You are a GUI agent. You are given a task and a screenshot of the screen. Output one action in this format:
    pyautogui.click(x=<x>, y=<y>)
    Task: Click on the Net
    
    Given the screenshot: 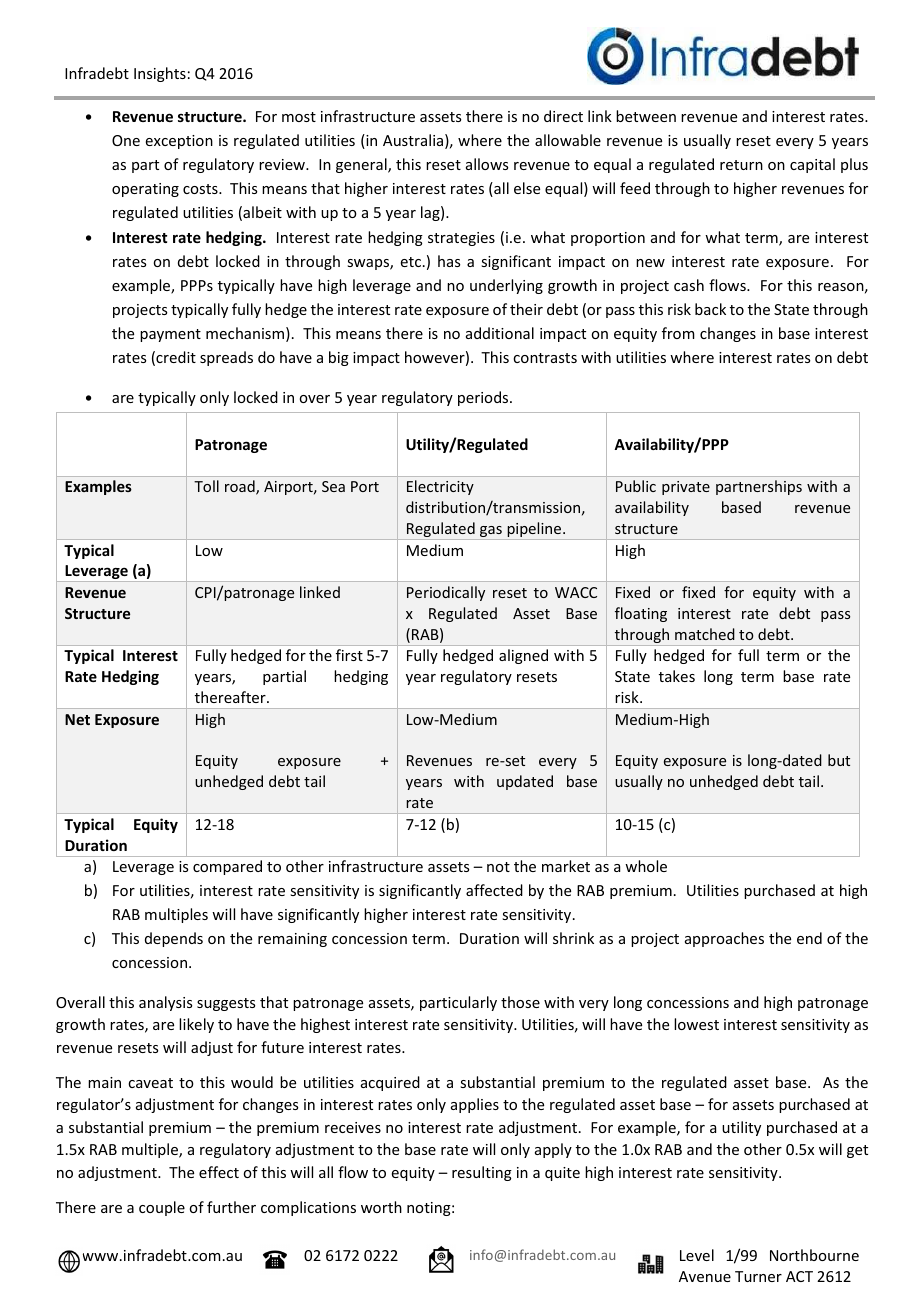 What is the action you would take?
    pyautogui.click(x=77, y=719)
